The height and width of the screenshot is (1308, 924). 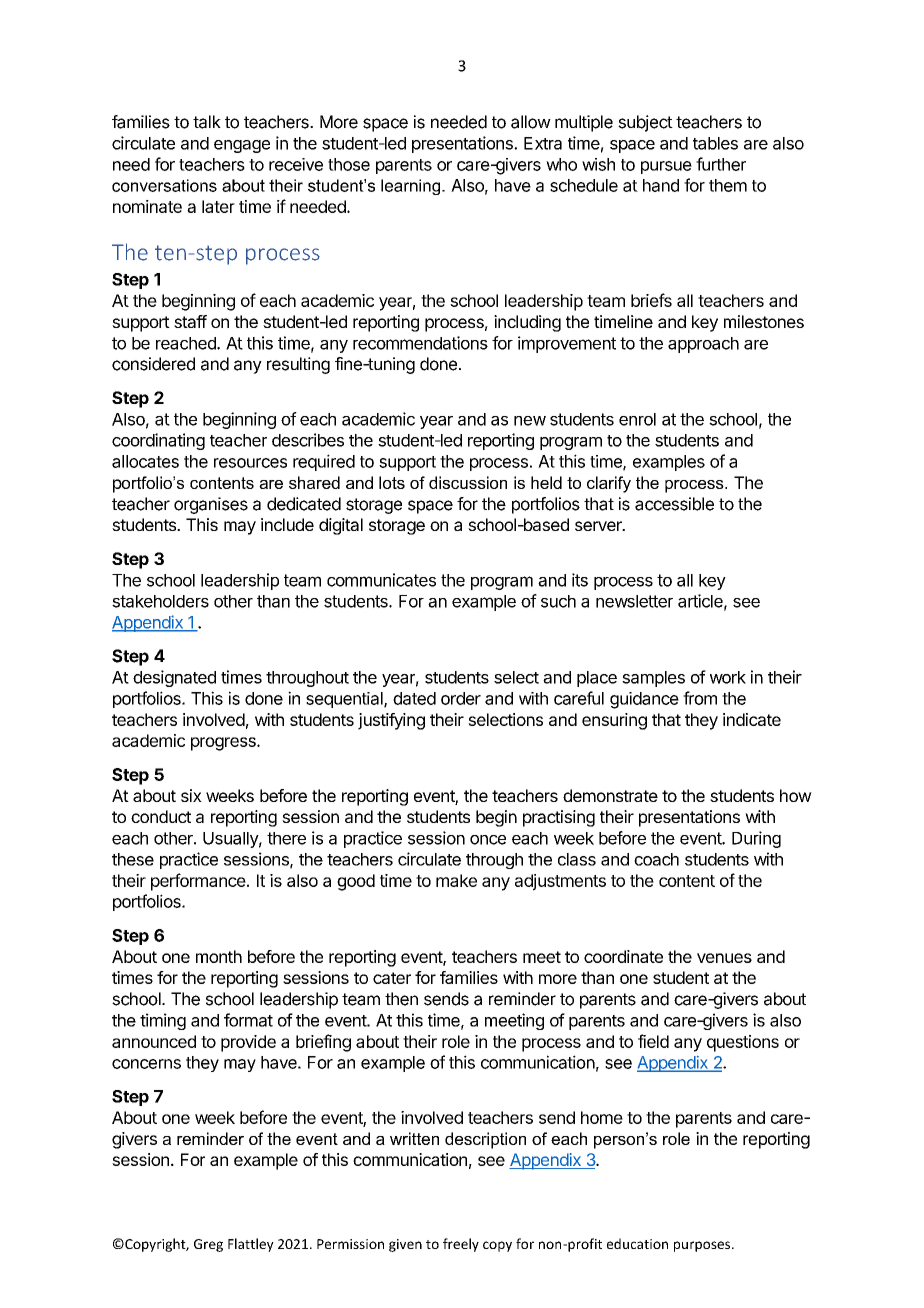 I want to click on learning, so click(x=412, y=187).
